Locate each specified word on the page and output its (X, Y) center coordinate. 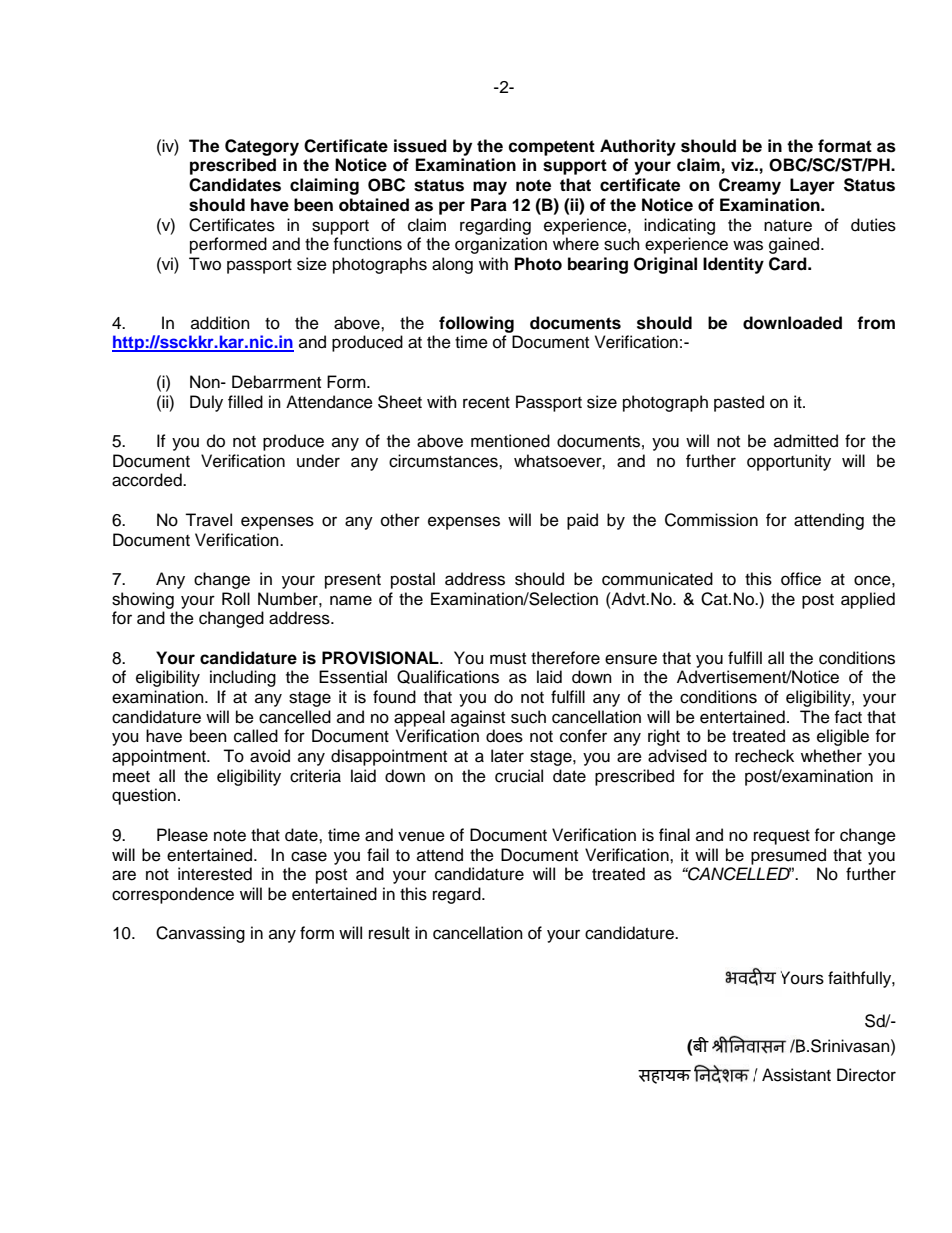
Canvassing (200, 934)
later (507, 756)
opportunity (789, 462)
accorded (148, 480)
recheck (764, 756)
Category (262, 147)
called (256, 736)
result (389, 933)
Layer (812, 186)
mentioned (510, 441)
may (490, 188)
